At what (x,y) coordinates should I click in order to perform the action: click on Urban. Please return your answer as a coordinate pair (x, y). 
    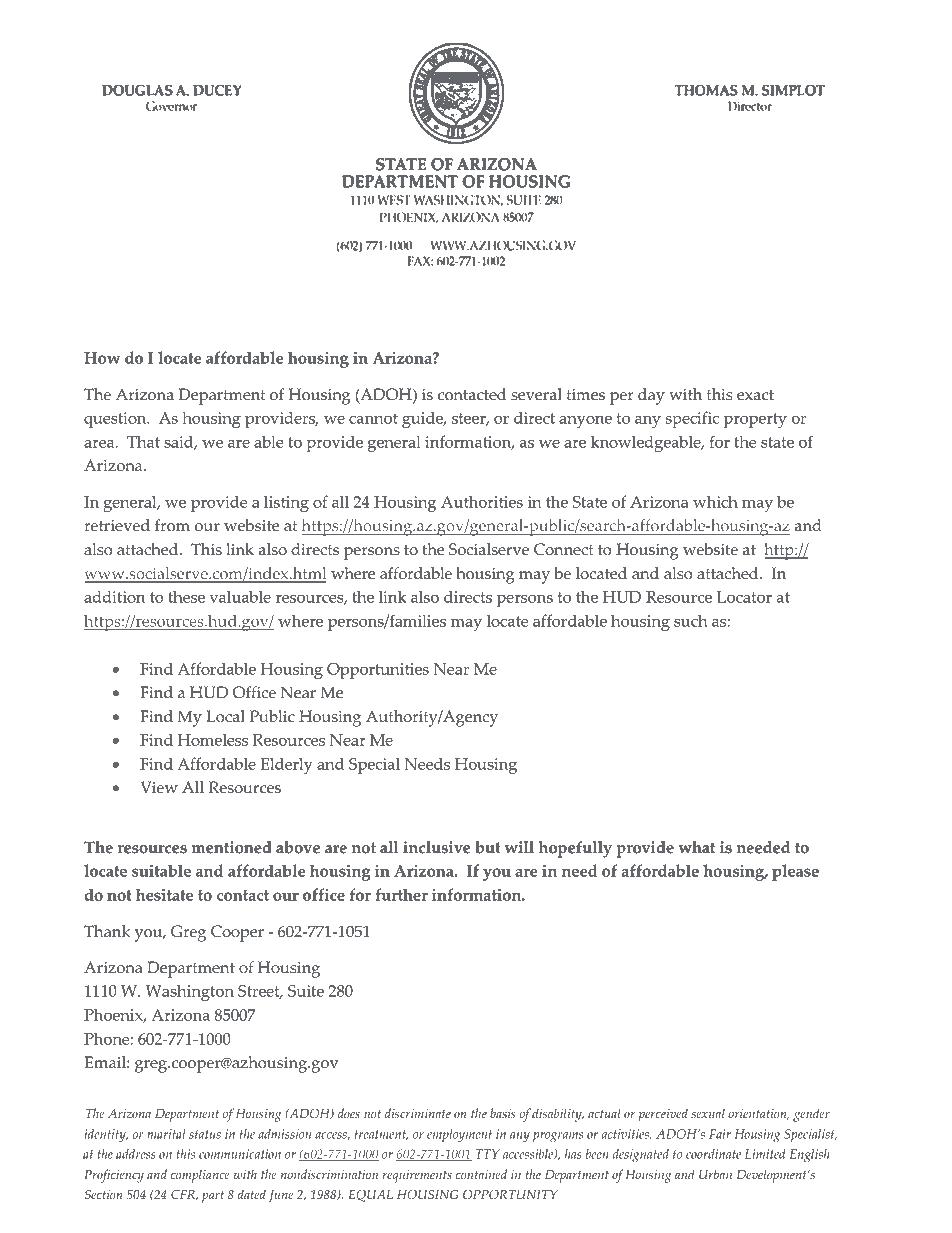
    Looking at the image, I should click on (715, 1174).
